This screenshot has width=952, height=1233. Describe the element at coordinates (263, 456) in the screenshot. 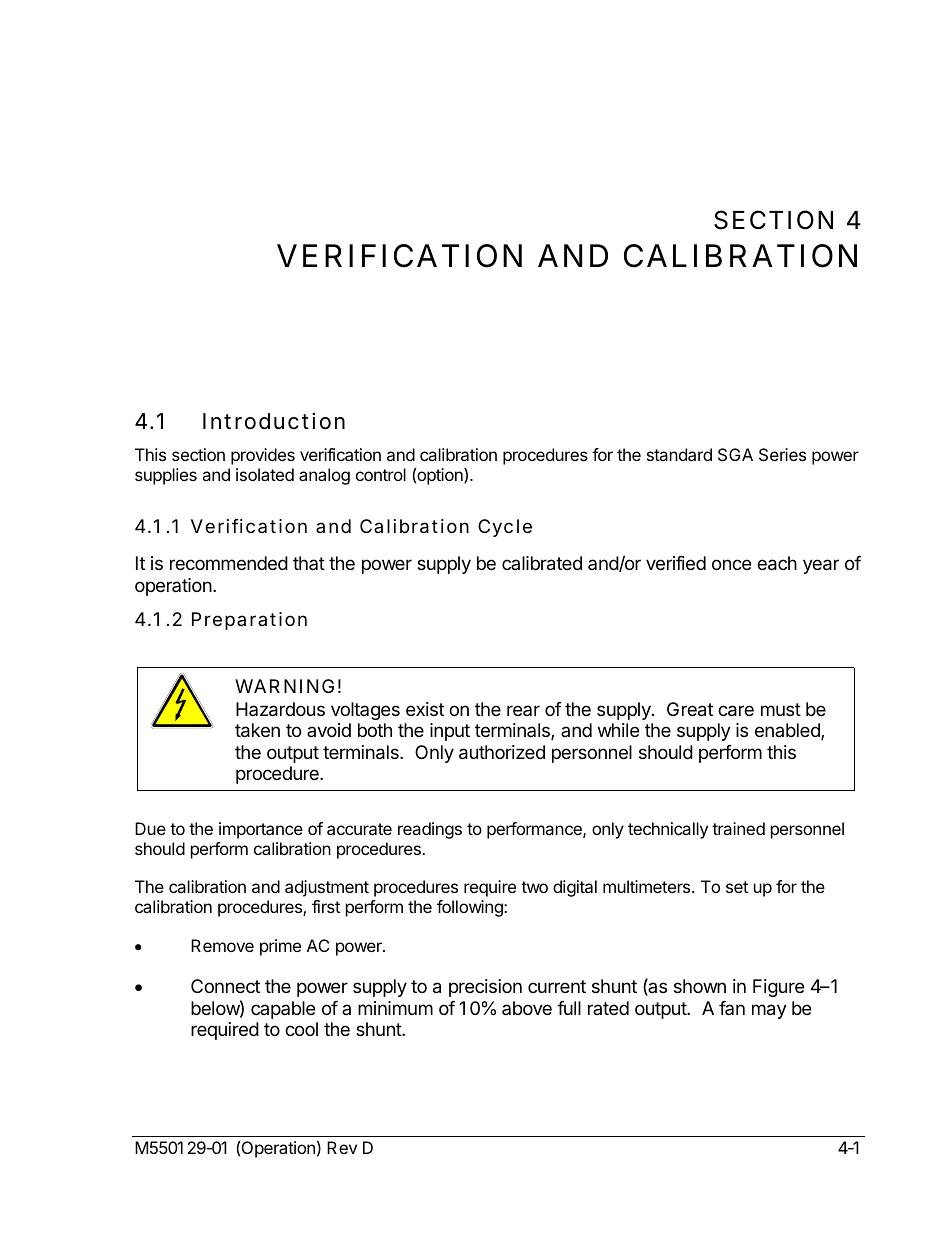

I see `provides` at that location.
